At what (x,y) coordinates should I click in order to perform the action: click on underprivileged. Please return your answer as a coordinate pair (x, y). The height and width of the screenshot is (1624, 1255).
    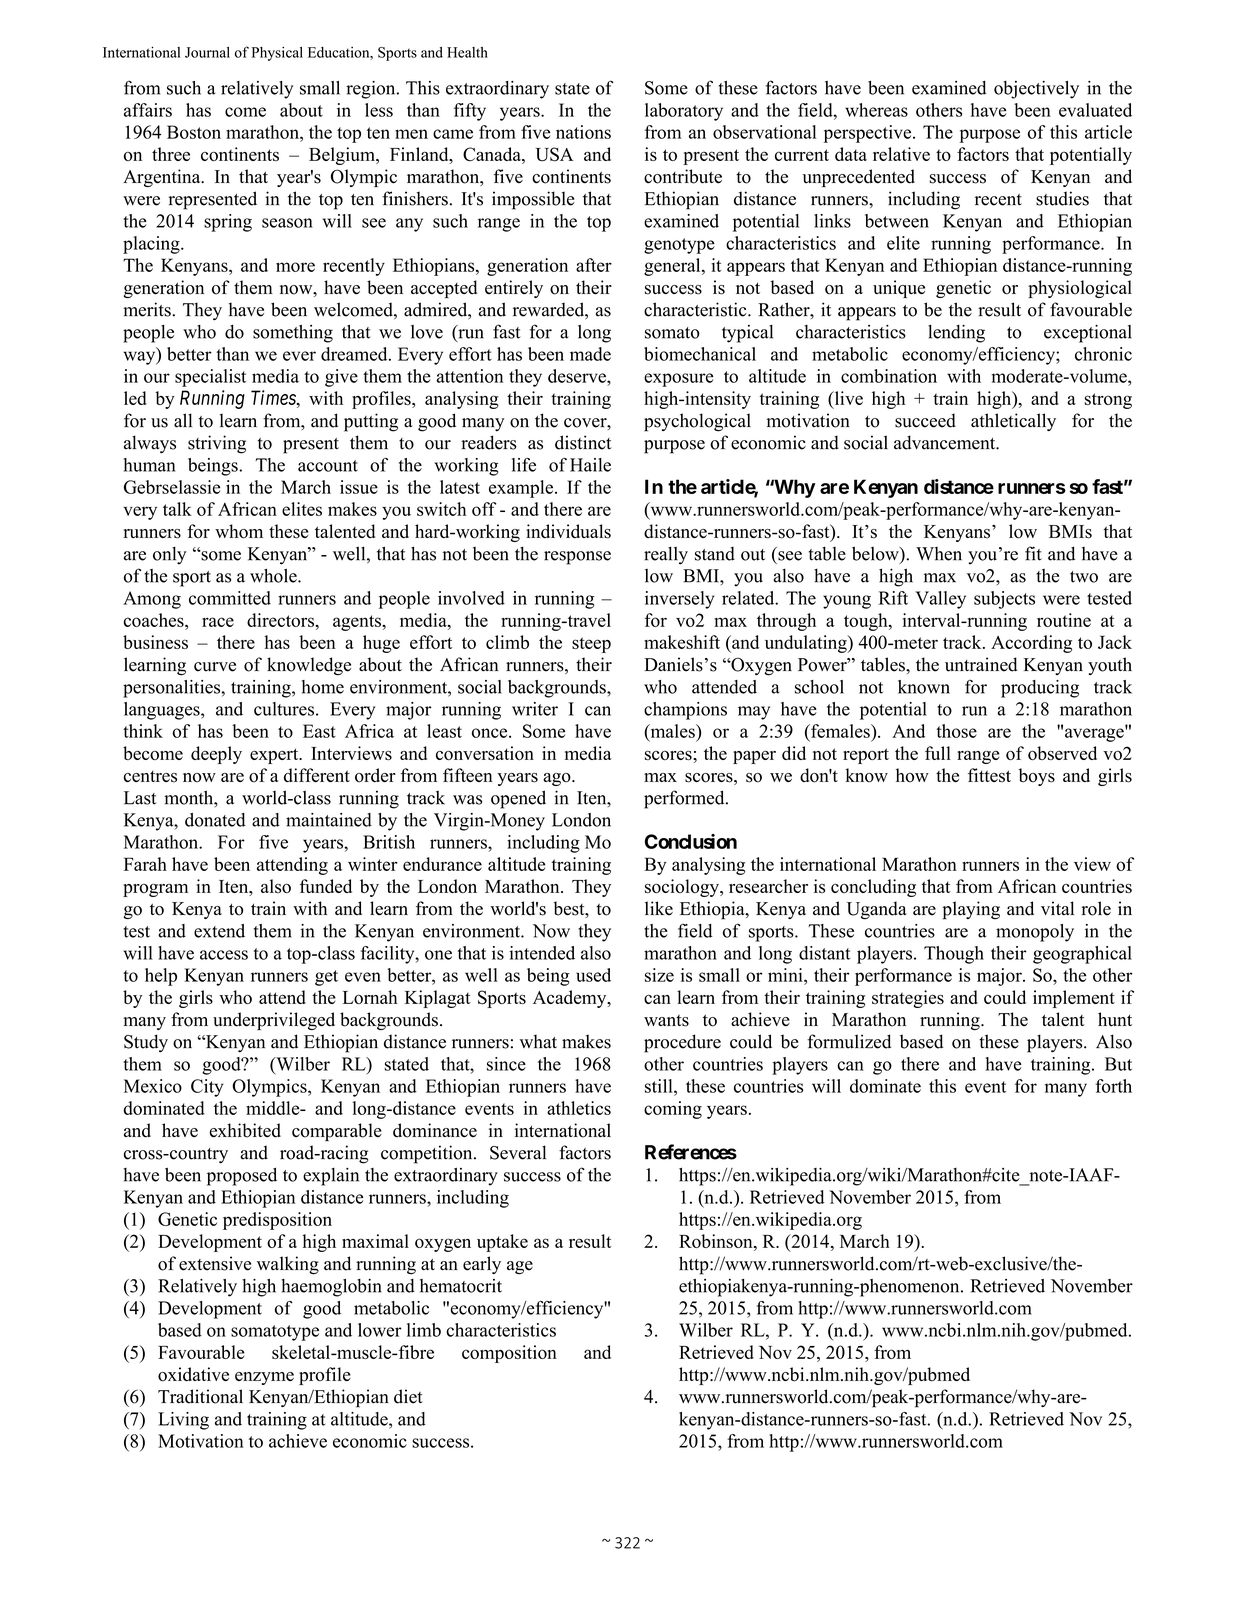
    Looking at the image, I should click on (274, 1021).
